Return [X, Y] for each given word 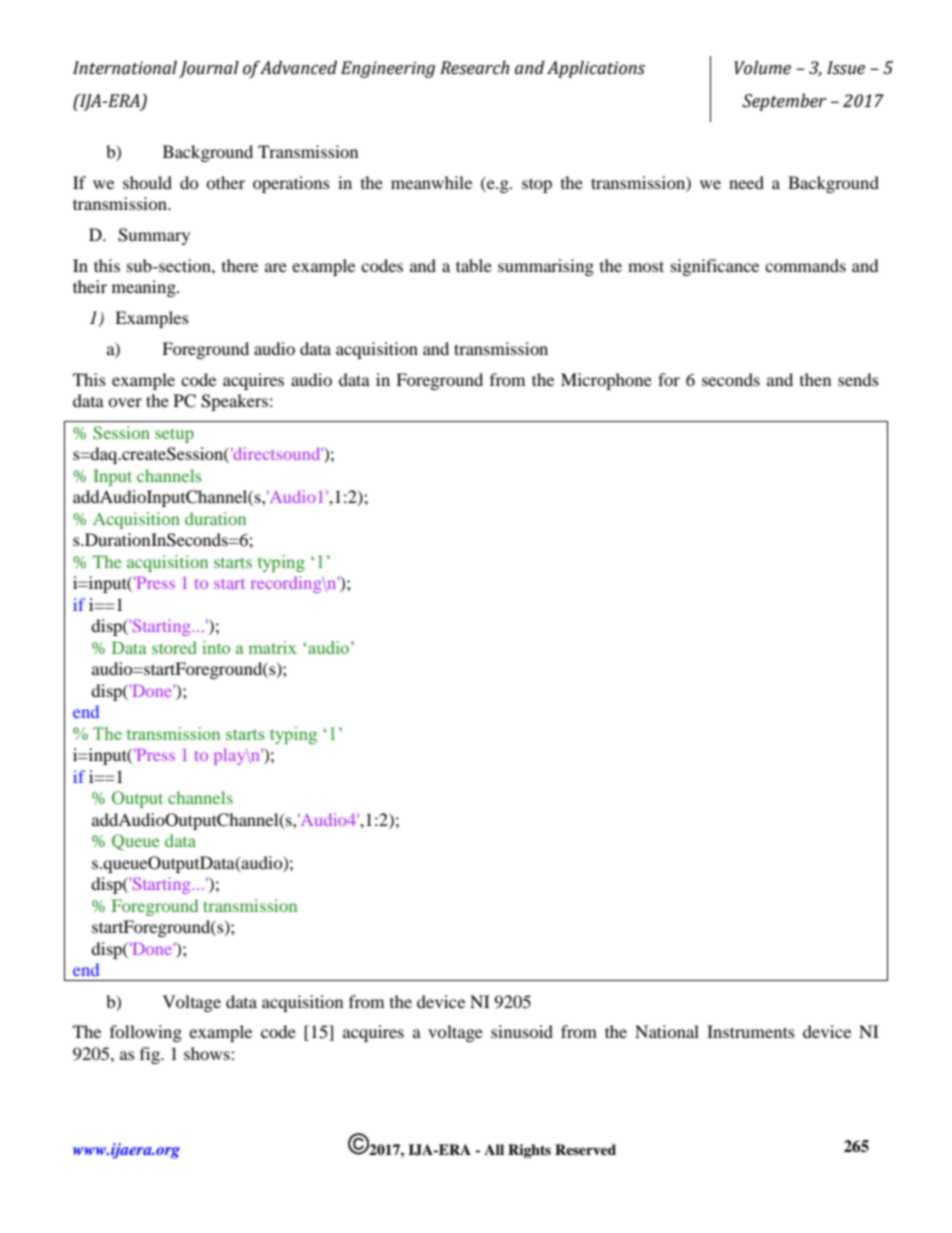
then [815, 379]
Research [474, 68]
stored [174, 647]
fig [151, 1055]
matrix [273, 647]
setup [174, 435]
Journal [209, 69]
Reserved [585, 1149]
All [494, 1149]
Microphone [606, 381]
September [784, 102]
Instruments [751, 1031]
